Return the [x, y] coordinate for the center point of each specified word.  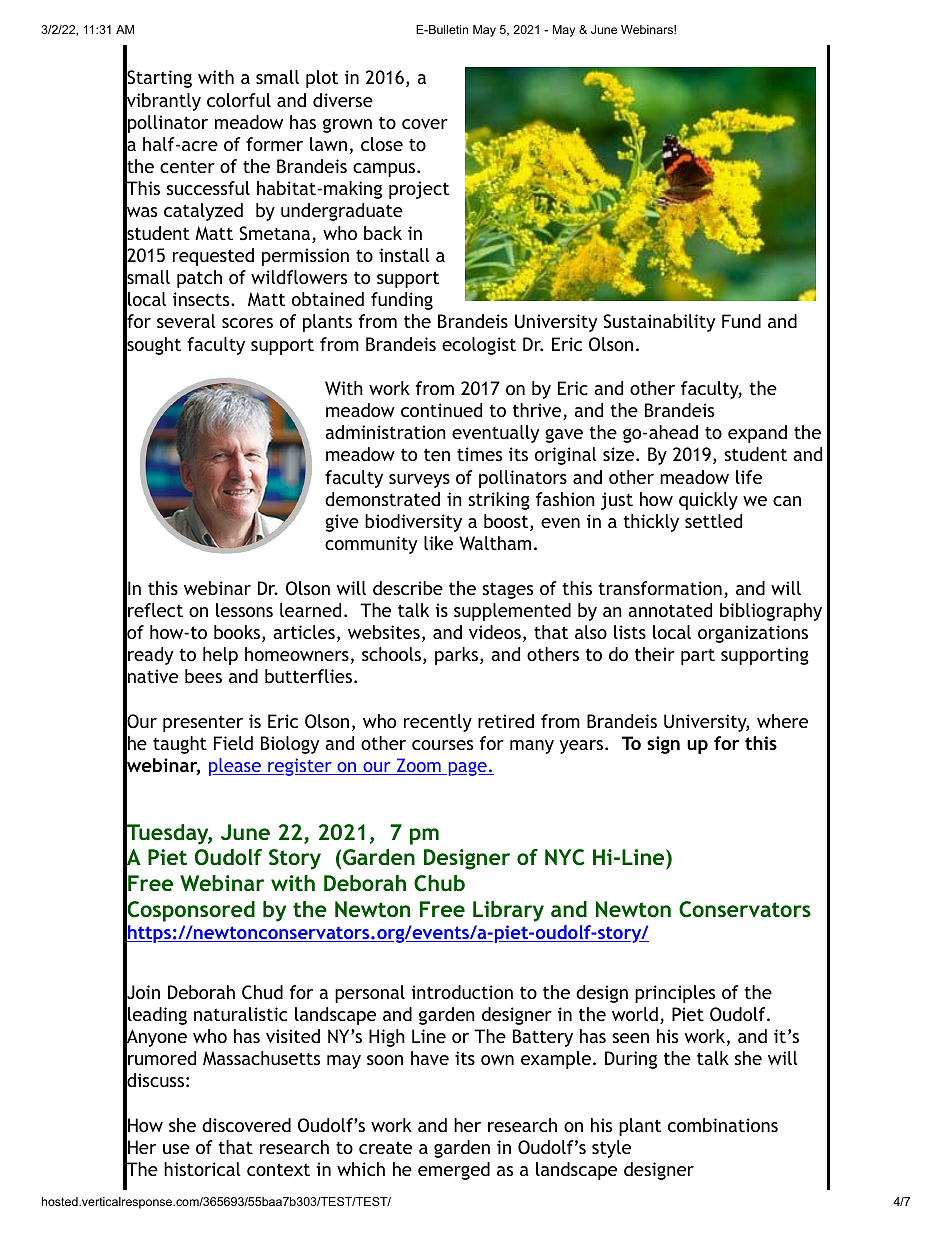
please [236, 767]
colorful [239, 100]
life [749, 477]
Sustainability [659, 323]
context [278, 1169]
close [382, 144]
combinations [723, 1125]
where [782, 721]
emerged [454, 1171]
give [342, 523]
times [479, 454]
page [467, 769]
